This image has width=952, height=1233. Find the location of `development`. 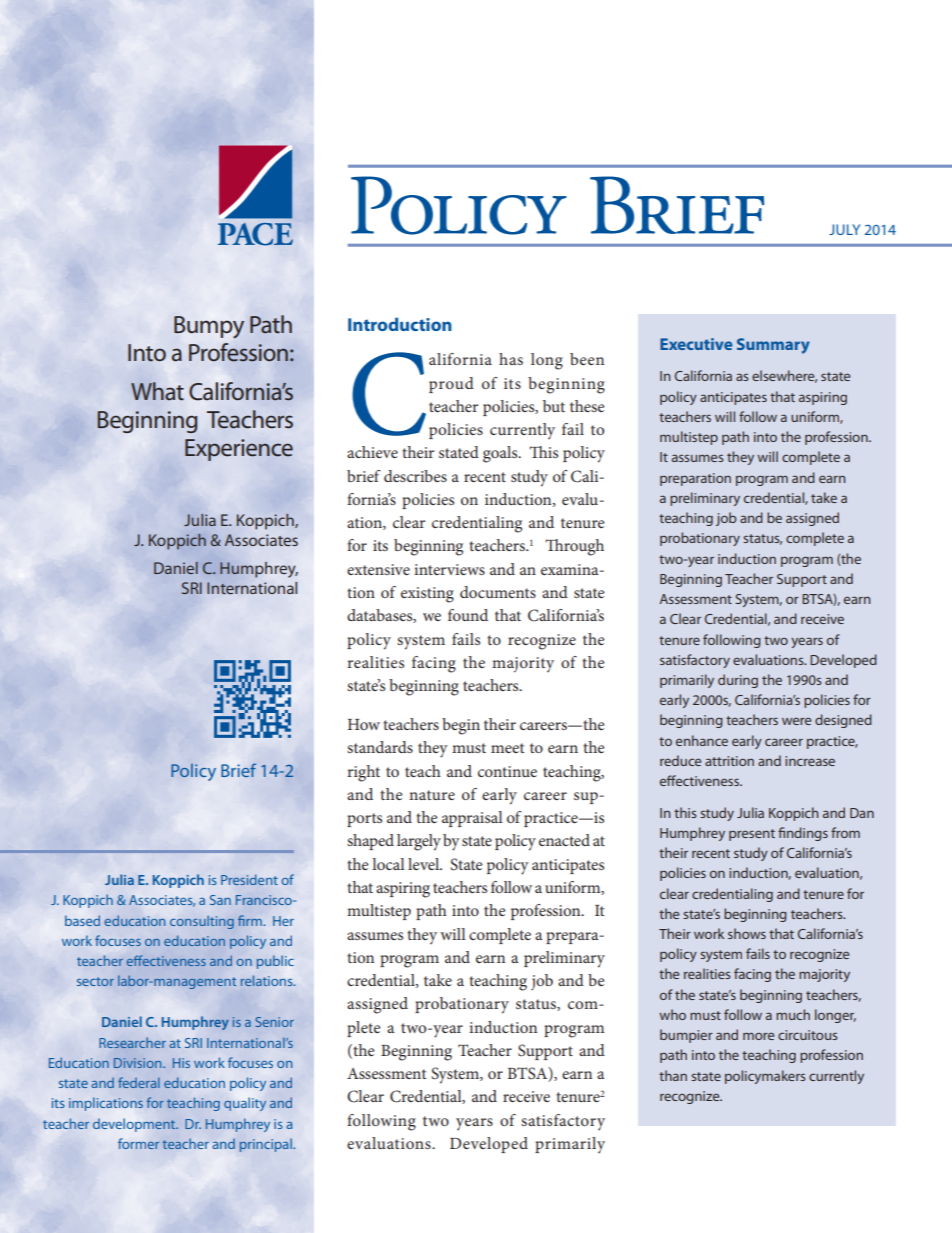

development is located at coordinates (135, 1125).
